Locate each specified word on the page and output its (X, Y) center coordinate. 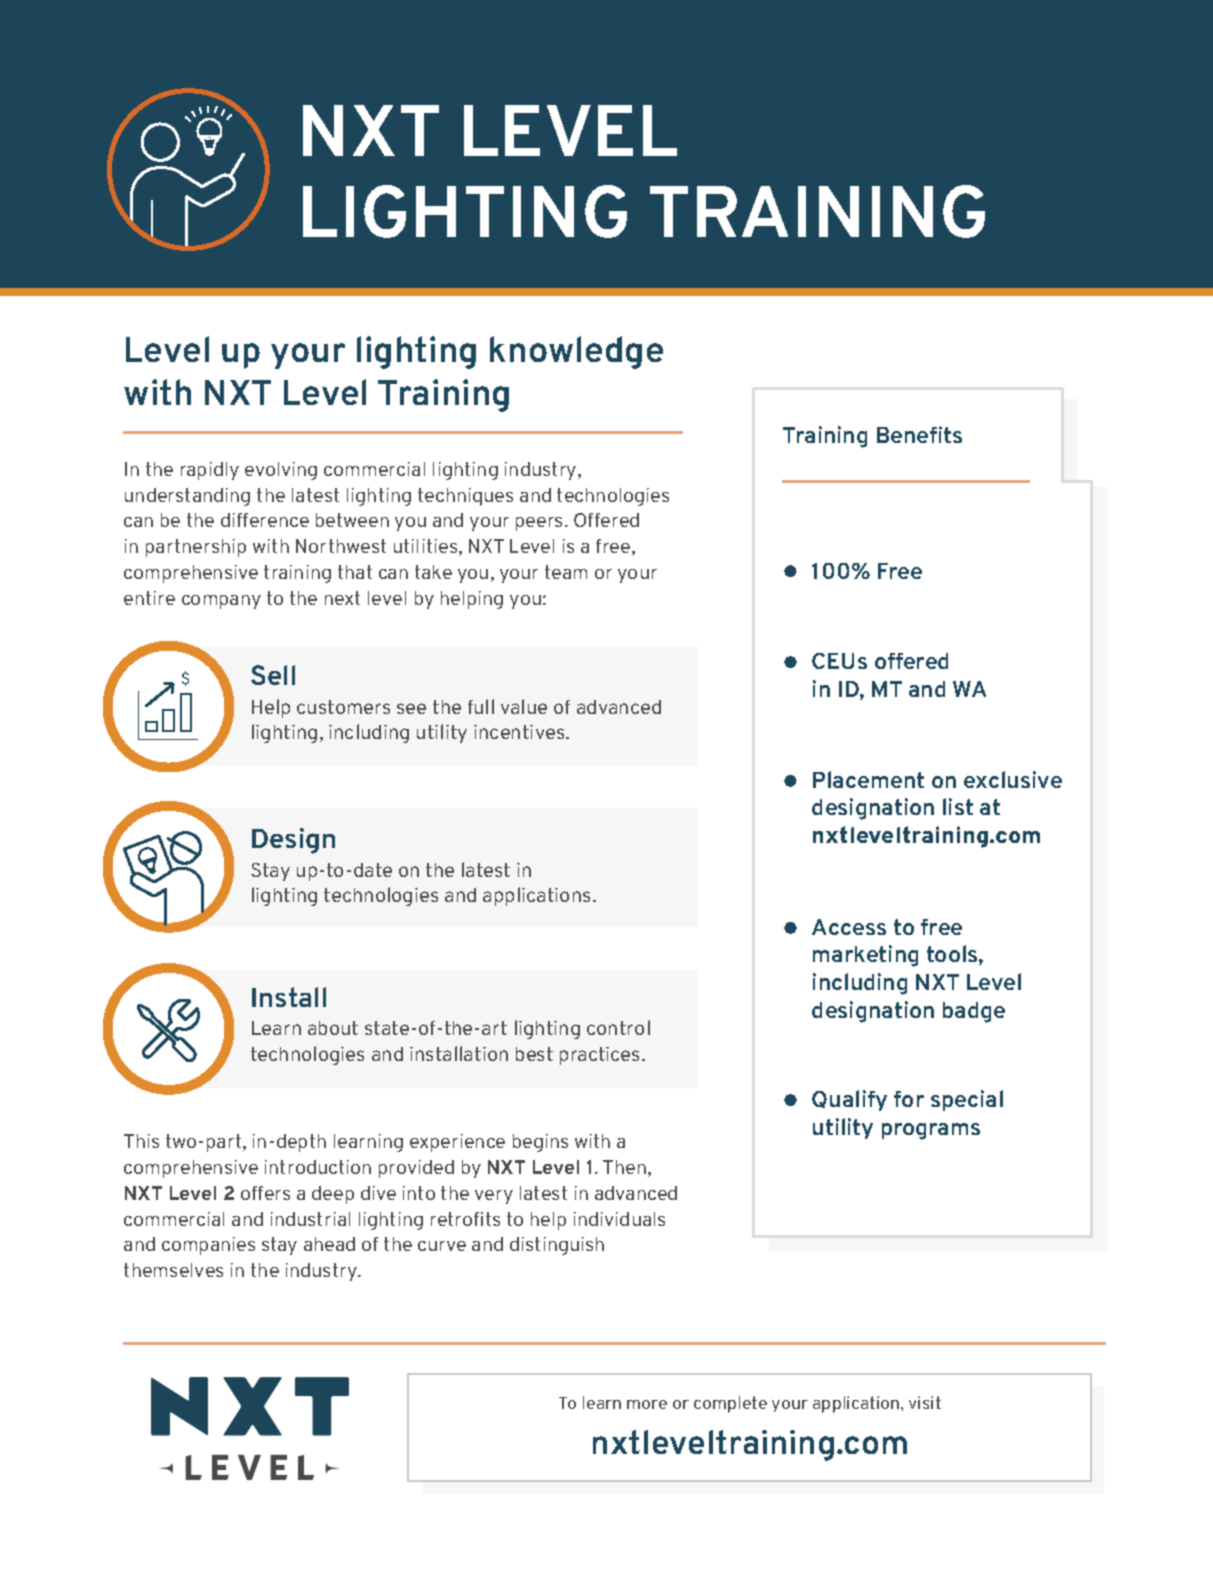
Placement (868, 779)
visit (925, 1402)
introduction (318, 1167)
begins (540, 1143)
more (647, 1404)
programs (931, 1131)
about (333, 1028)
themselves (173, 1270)
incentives (520, 732)
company (221, 602)
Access (849, 927)
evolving (281, 471)
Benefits (919, 434)
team (566, 572)
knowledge (576, 352)
